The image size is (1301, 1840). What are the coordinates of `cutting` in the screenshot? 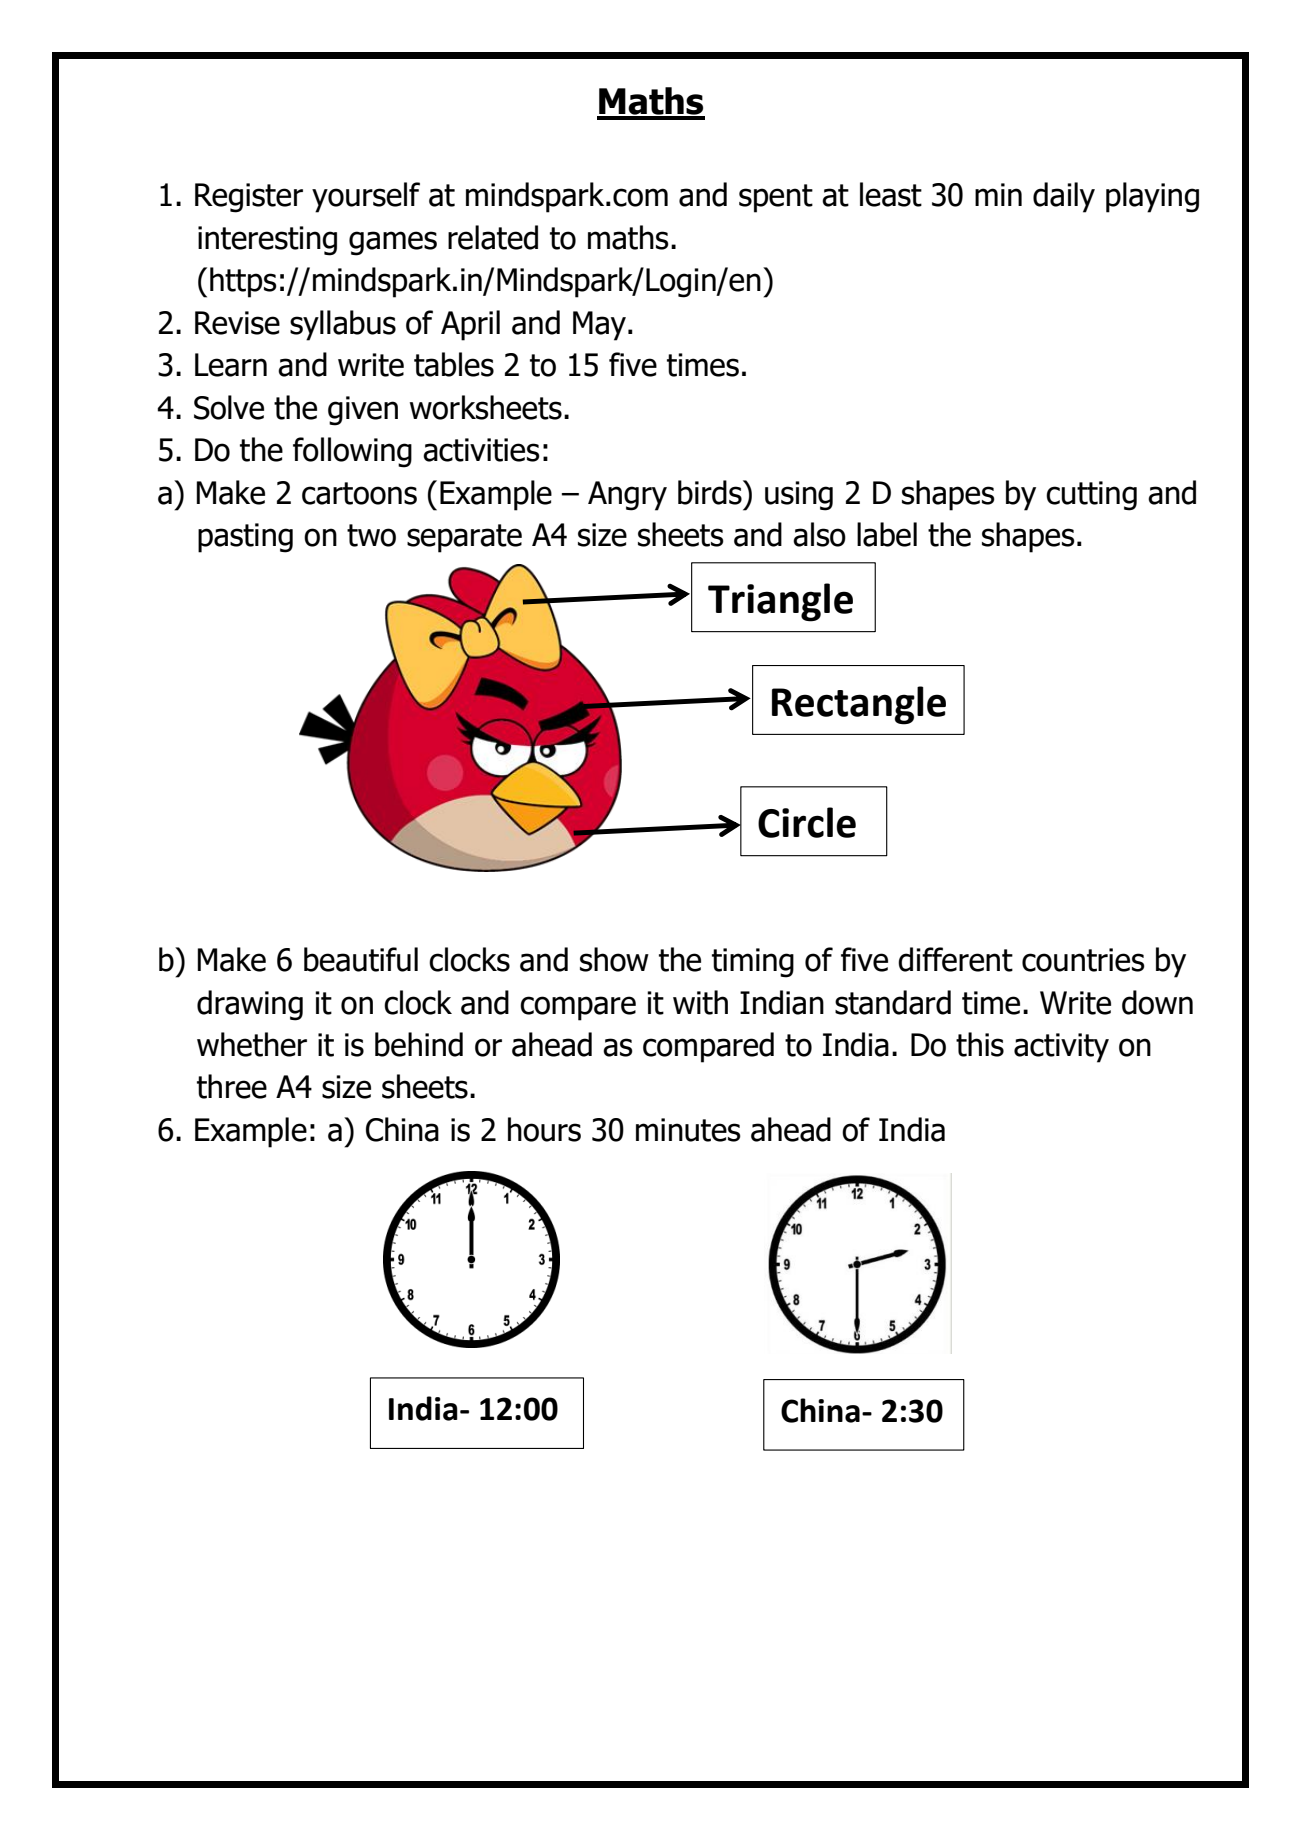 It's located at (1091, 496).
